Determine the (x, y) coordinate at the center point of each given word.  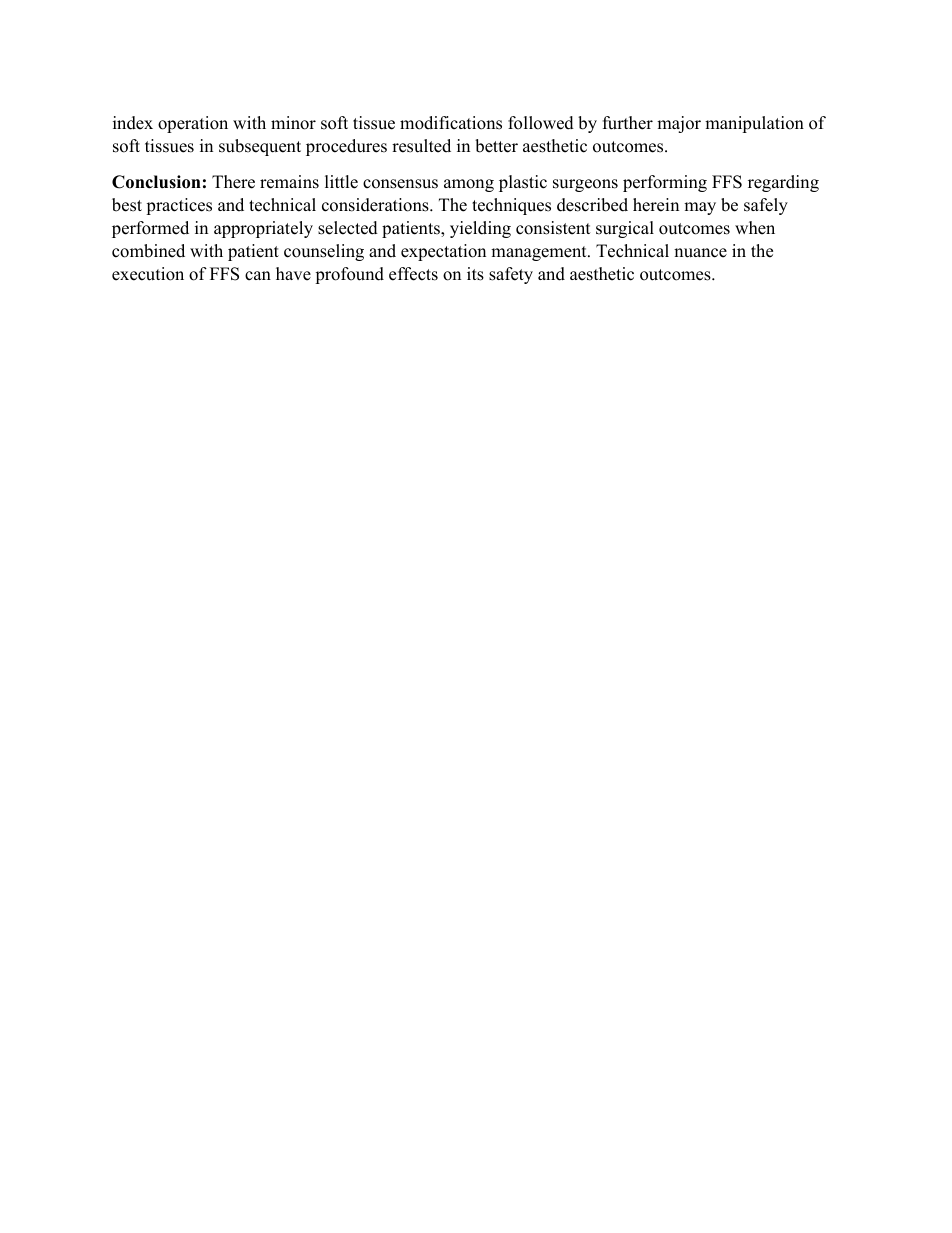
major (679, 124)
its (475, 274)
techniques (511, 206)
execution (148, 274)
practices (179, 206)
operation (193, 124)
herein (656, 205)
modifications (451, 123)
